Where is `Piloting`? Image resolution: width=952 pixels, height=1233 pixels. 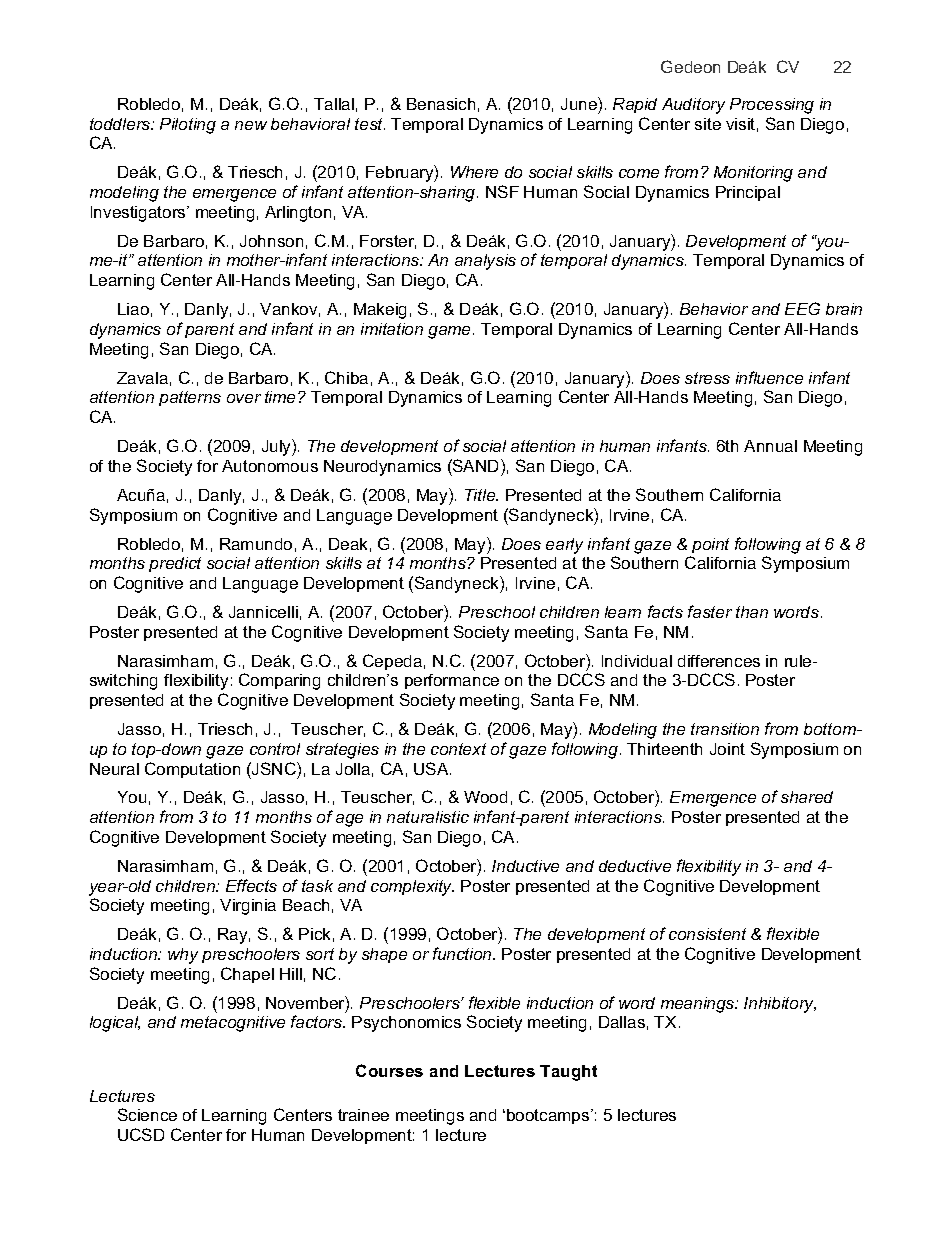 Piloting is located at coordinates (188, 126).
